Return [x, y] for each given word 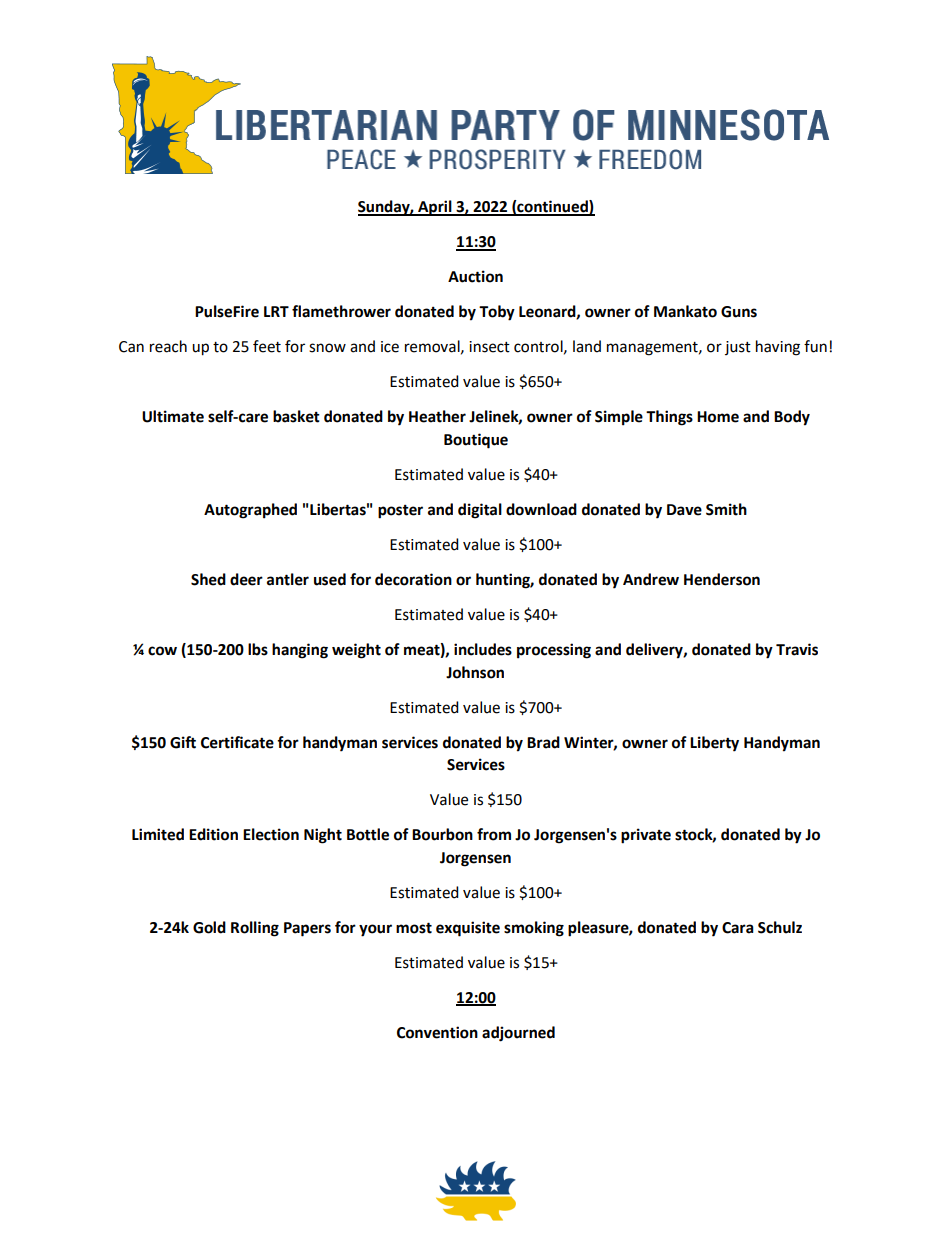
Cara [738, 928]
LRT [276, 311]
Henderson [722, 579]
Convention [437, 1032]
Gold [209, 927]
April [435, 208]
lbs [258, 649]
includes [483, 649]
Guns [739, 312]
